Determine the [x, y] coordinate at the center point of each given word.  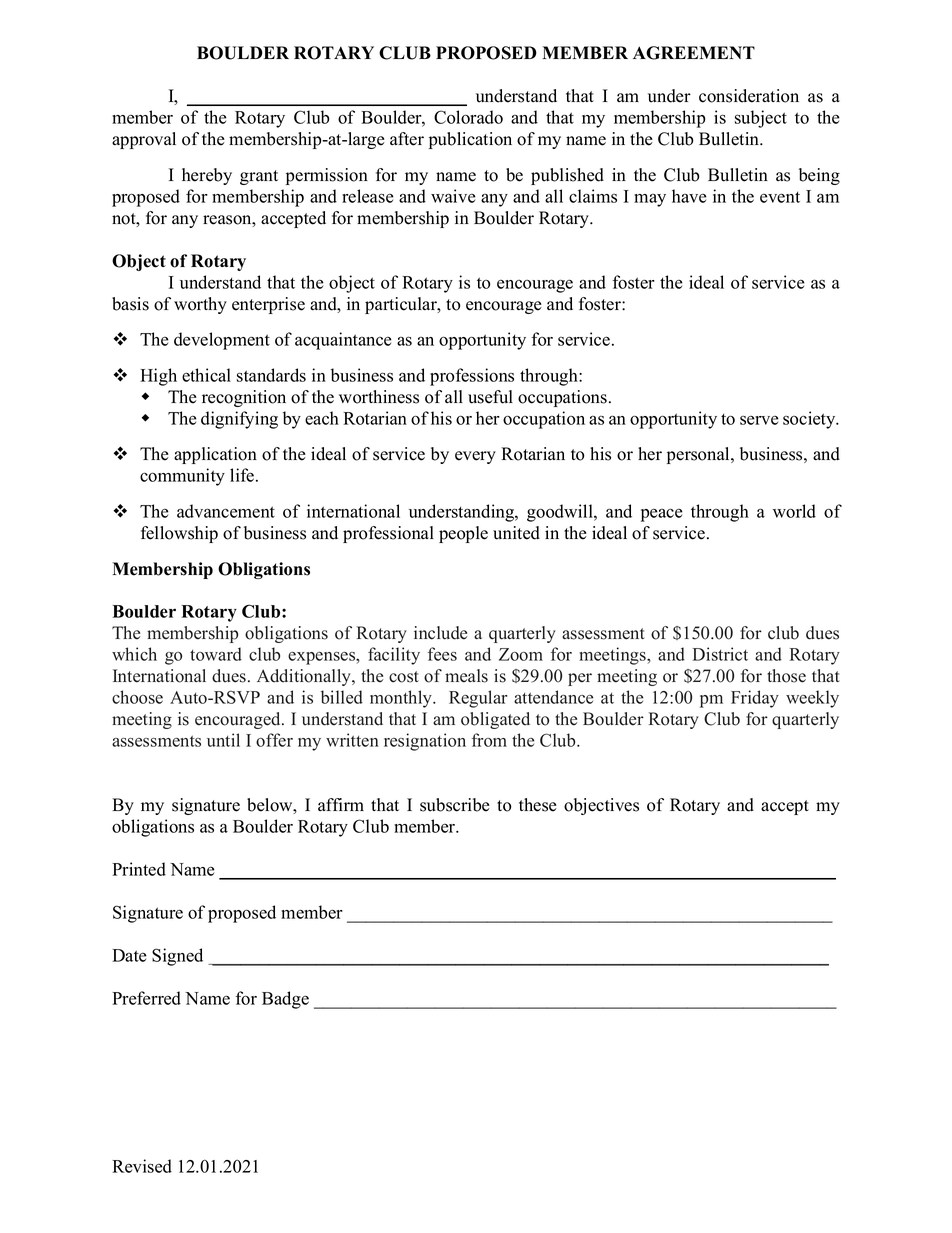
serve [759, 420]
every [475, 457]
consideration [749, 96]
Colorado [468, 117]
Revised [142, 1166]
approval [144, 140]
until [223, 740]
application [215, 455]
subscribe [455, 805]
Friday [755, 699]
